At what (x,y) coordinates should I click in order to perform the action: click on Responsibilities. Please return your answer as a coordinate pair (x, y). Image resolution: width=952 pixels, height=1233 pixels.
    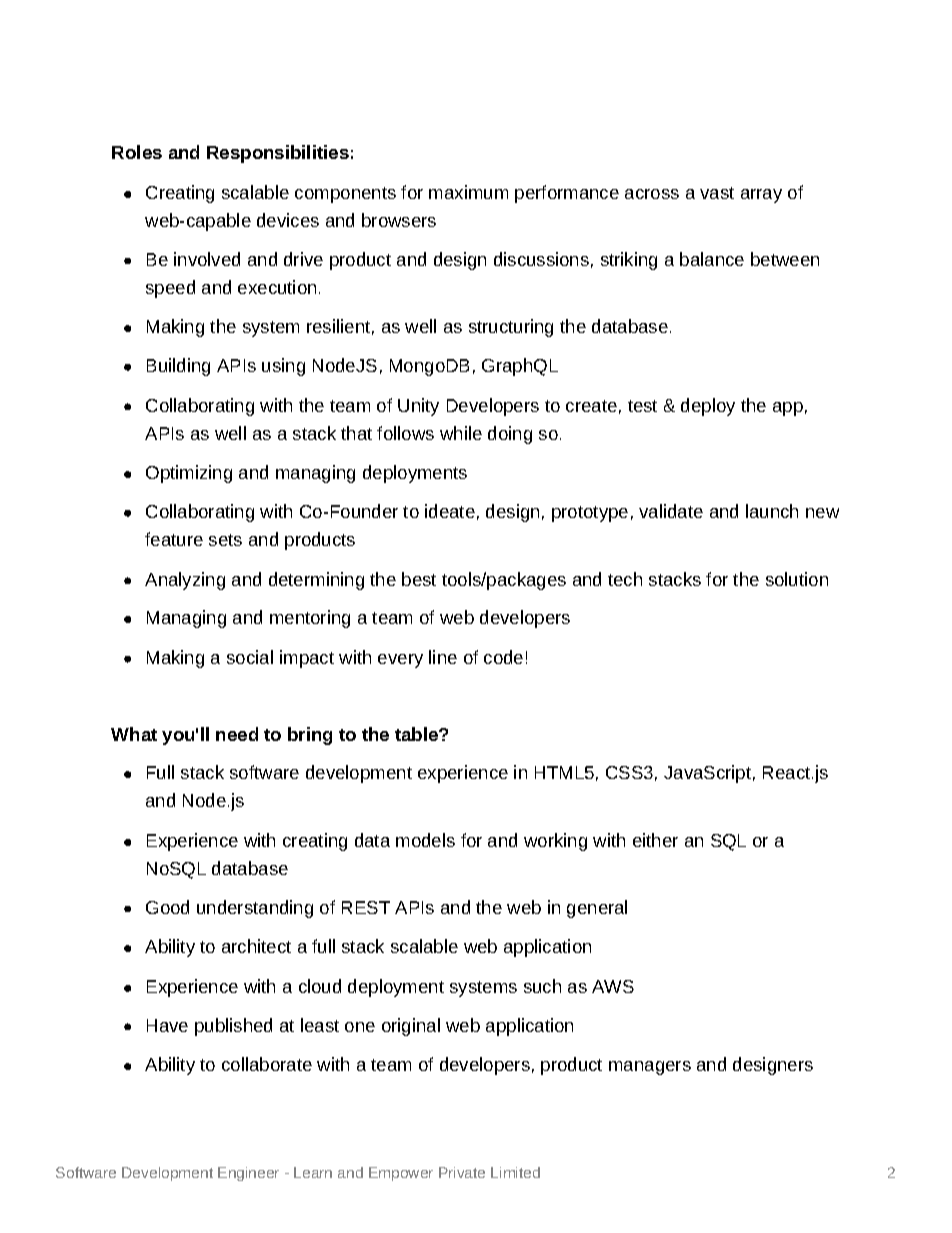
    Looking at the image, I should click on (278, 154).
